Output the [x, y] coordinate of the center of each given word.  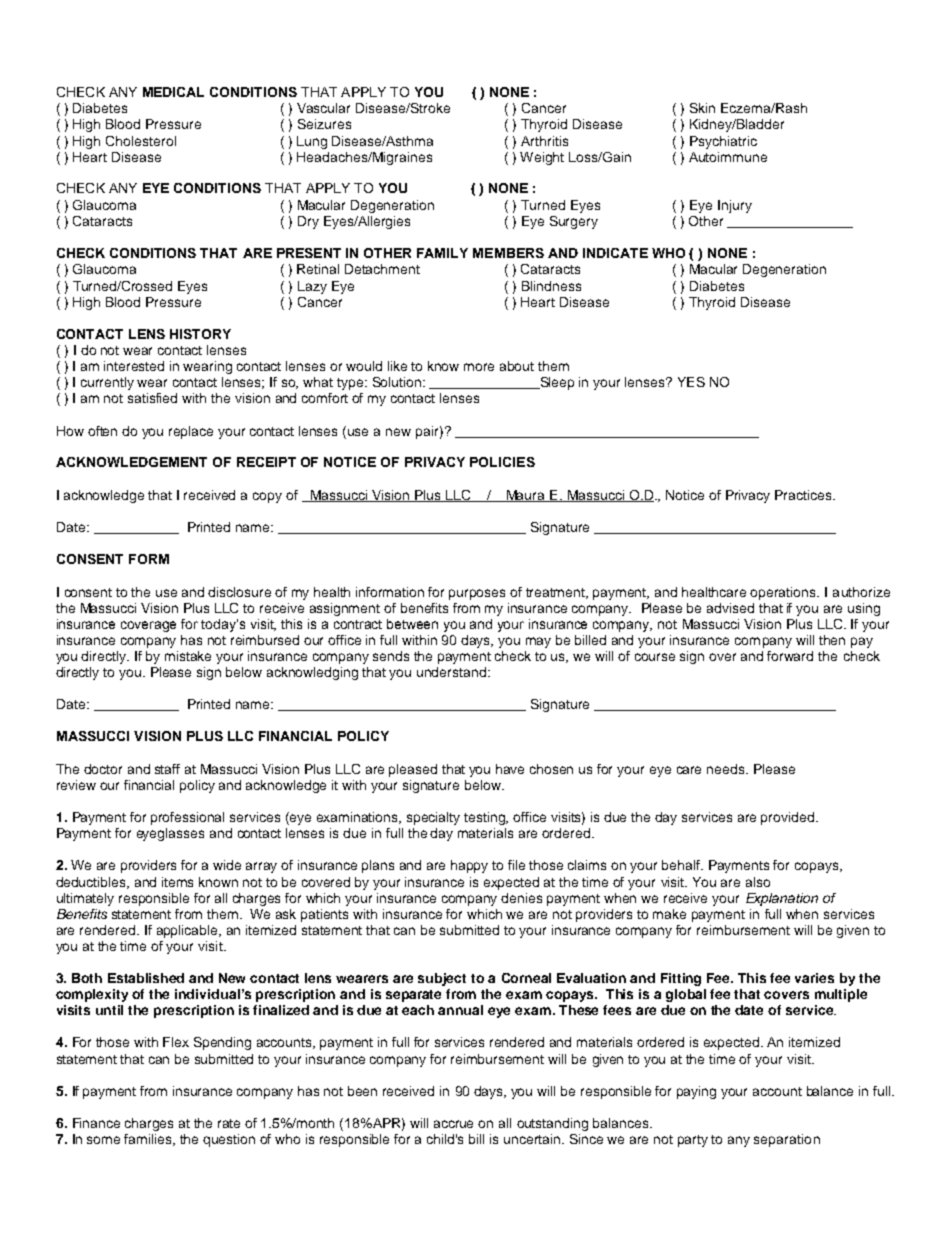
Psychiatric [723, 142]
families [149, 1140]
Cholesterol [141, 141]
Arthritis [544, 141]
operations [784, 593]
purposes [477, 594]
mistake [188, 656]
